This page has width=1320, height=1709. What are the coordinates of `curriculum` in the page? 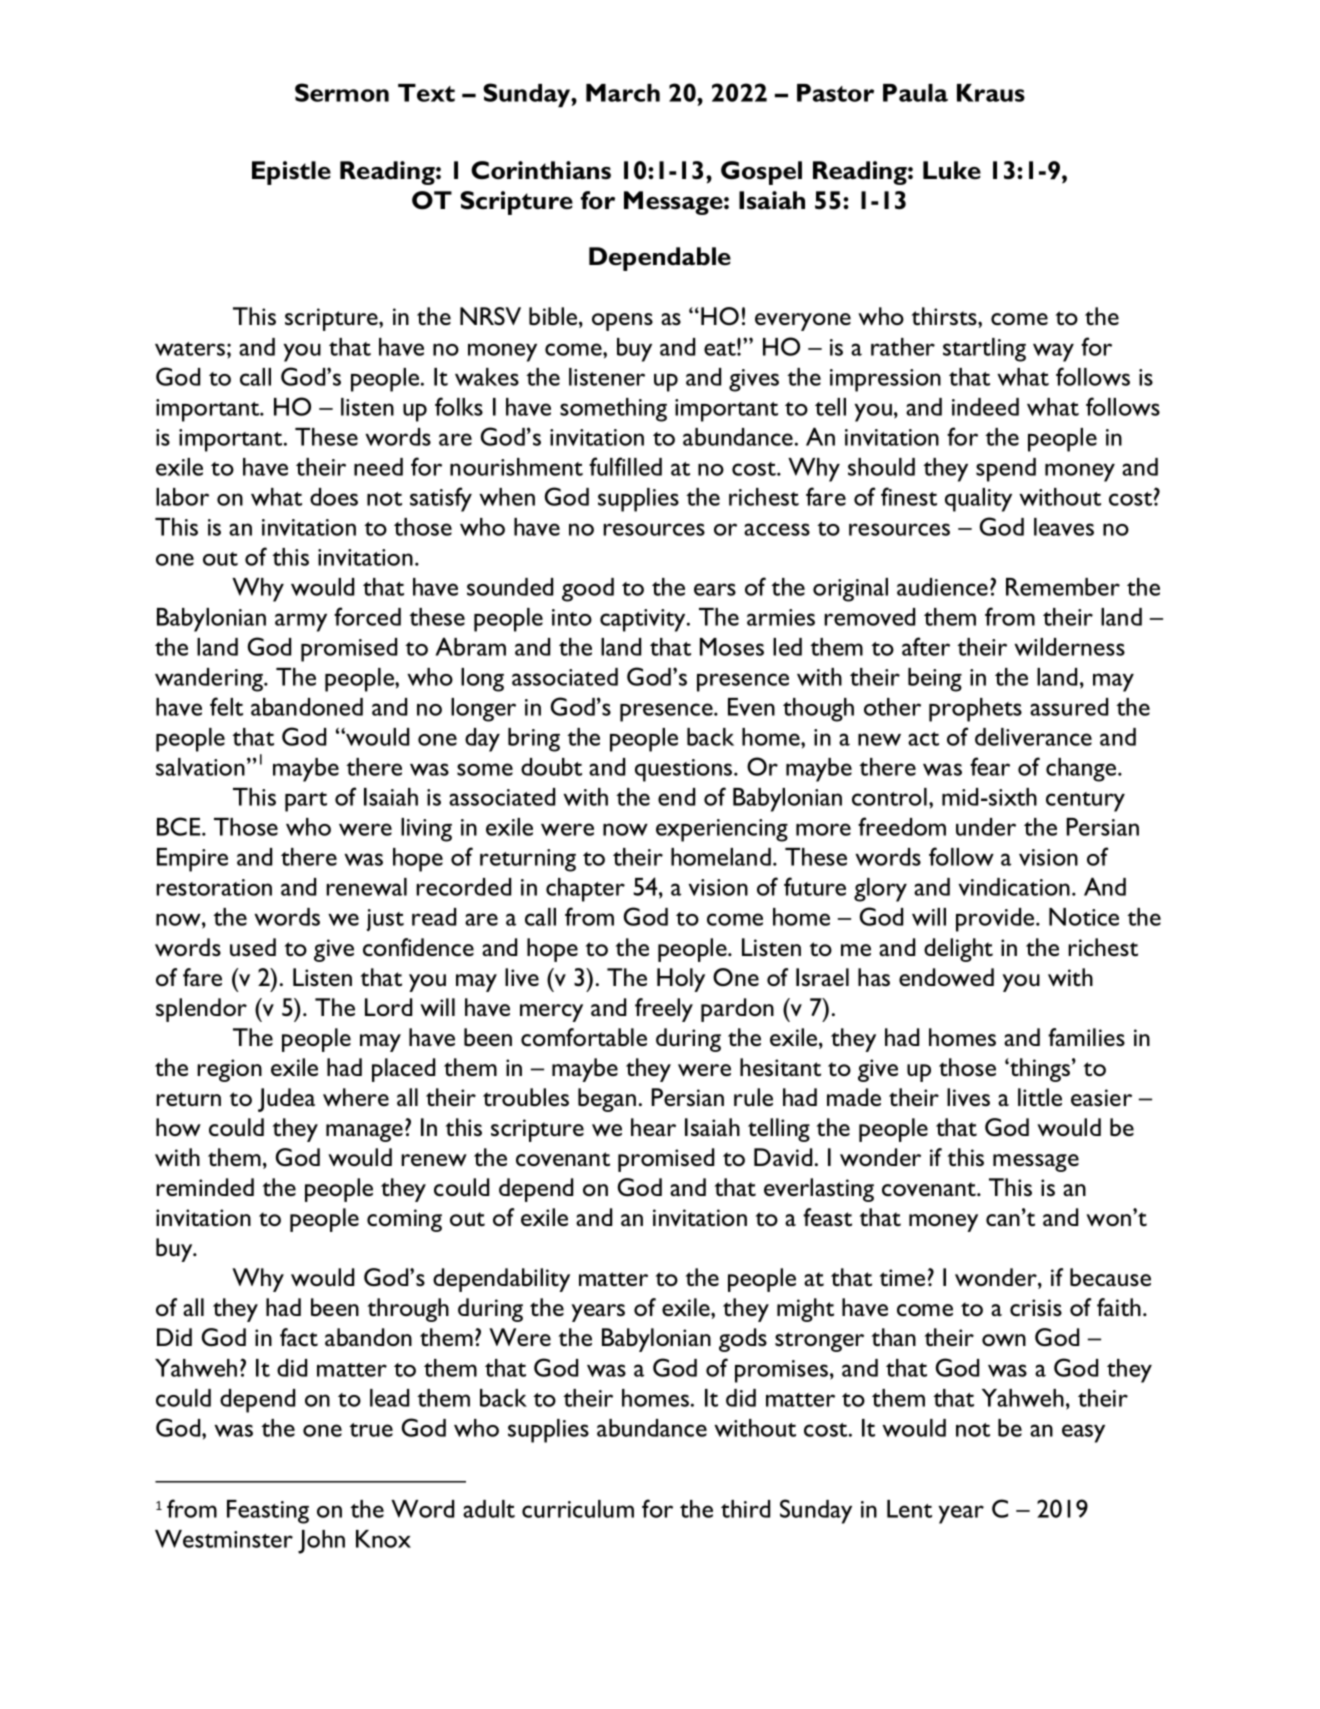 It's located at (578, 1509).
